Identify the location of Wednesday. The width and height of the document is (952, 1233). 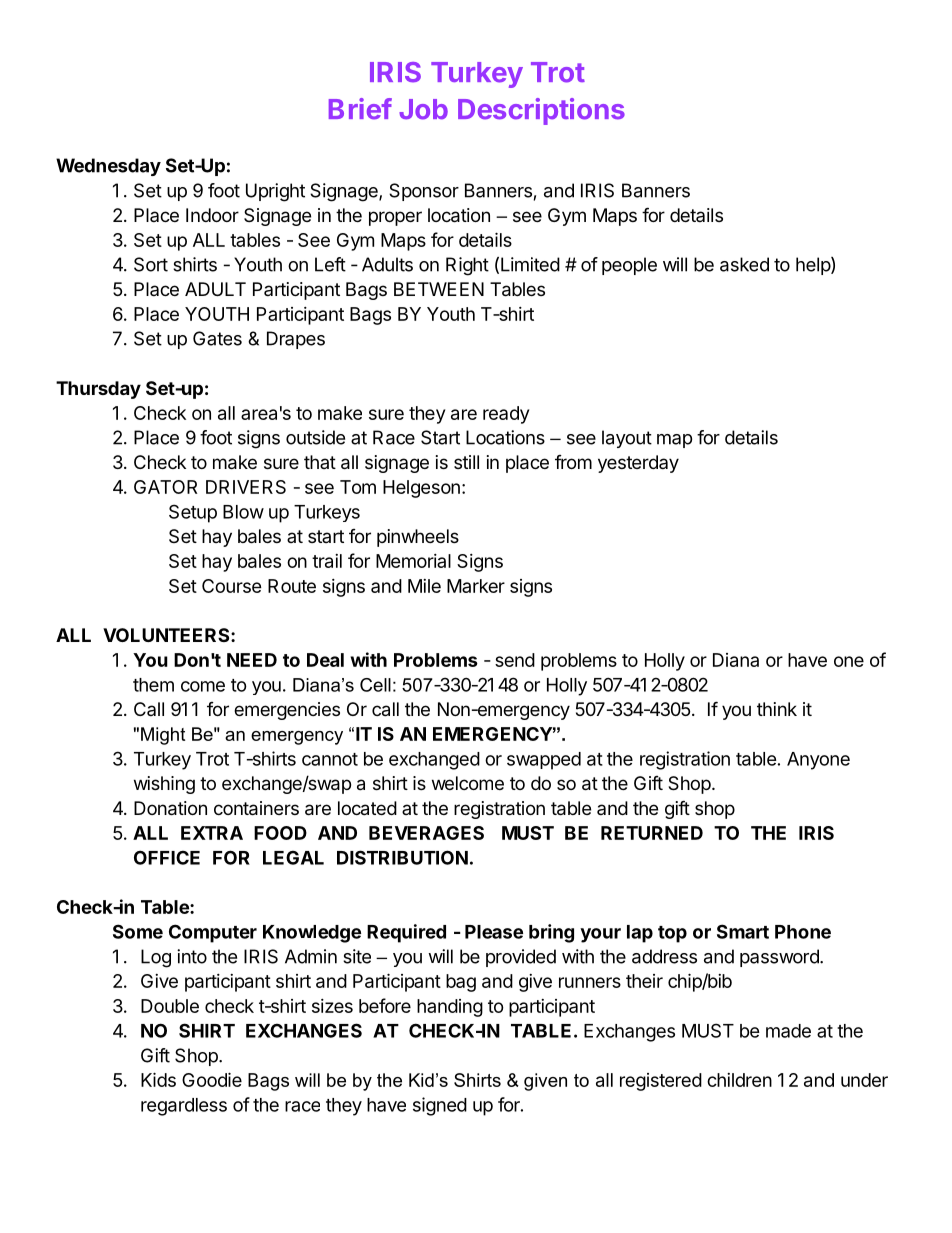
(108, 167).
